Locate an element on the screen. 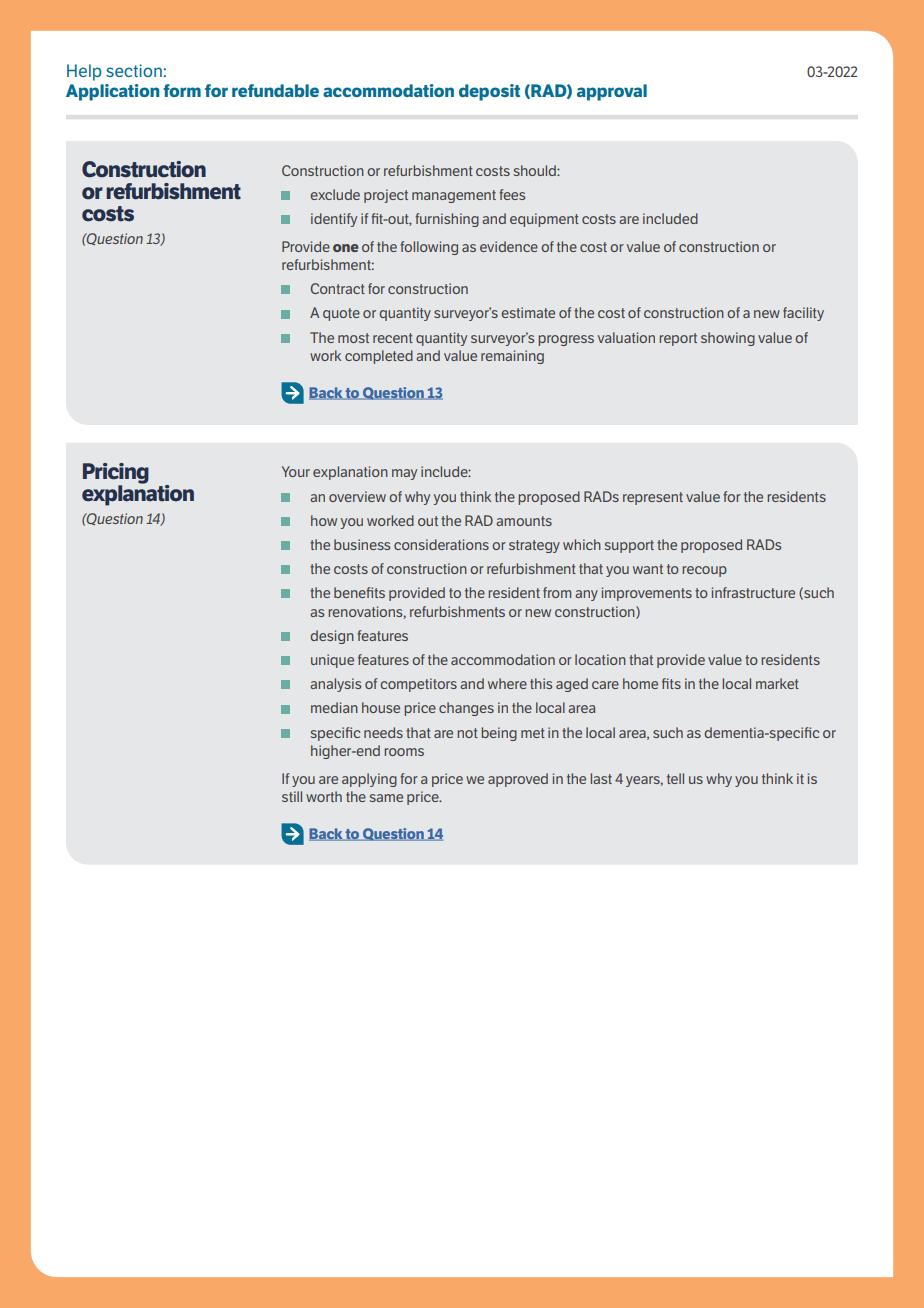 The width and height of the screenshot is (924, 1308). still is located at coordinates (292, 796).
